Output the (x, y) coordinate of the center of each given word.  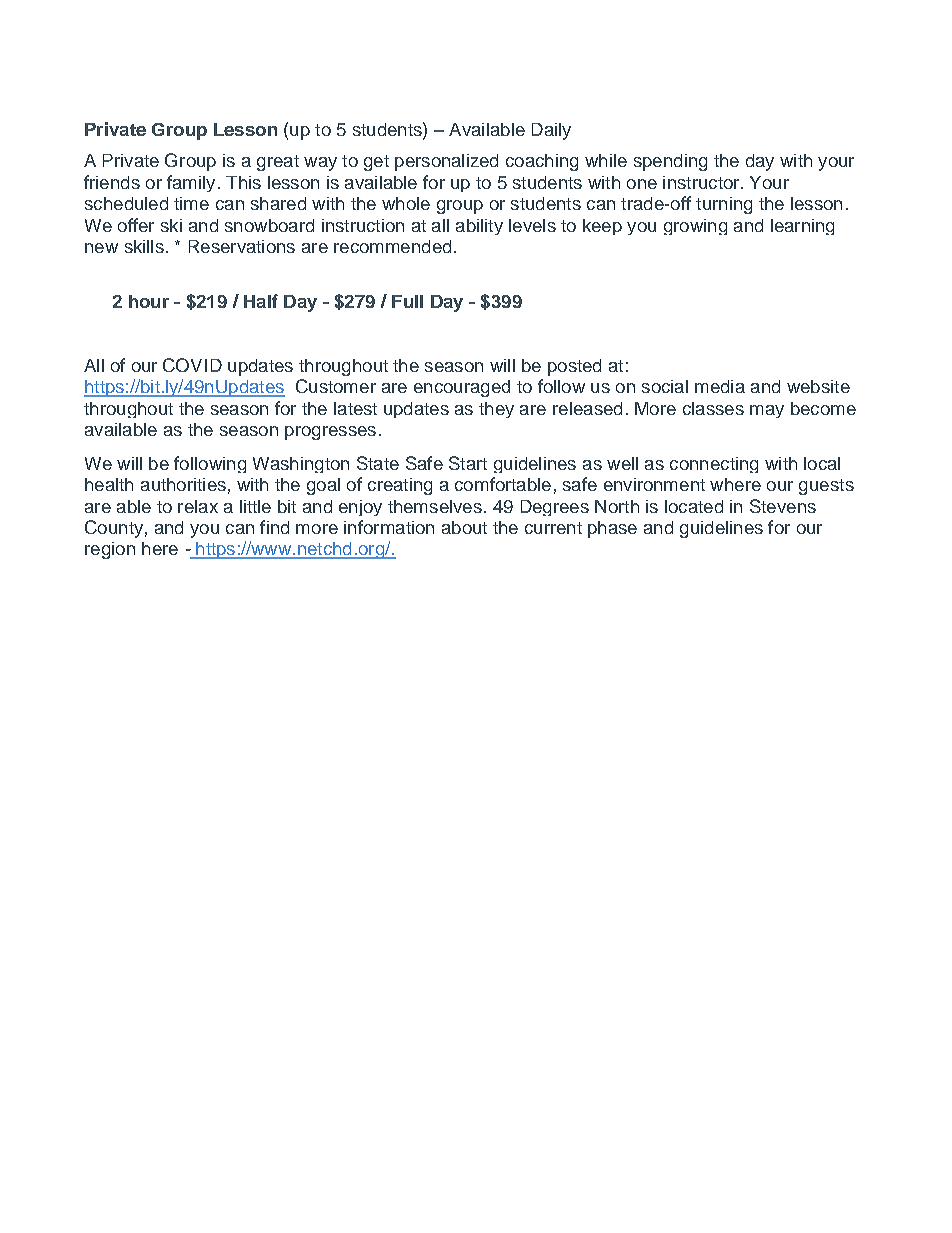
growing (695, 227)
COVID (192, 365)
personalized (446, 162)
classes (713, 408)
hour (149, 301)
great (278, 163)
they (496, 410)
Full (407, 301)
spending (670, 162)
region (110, 550)
